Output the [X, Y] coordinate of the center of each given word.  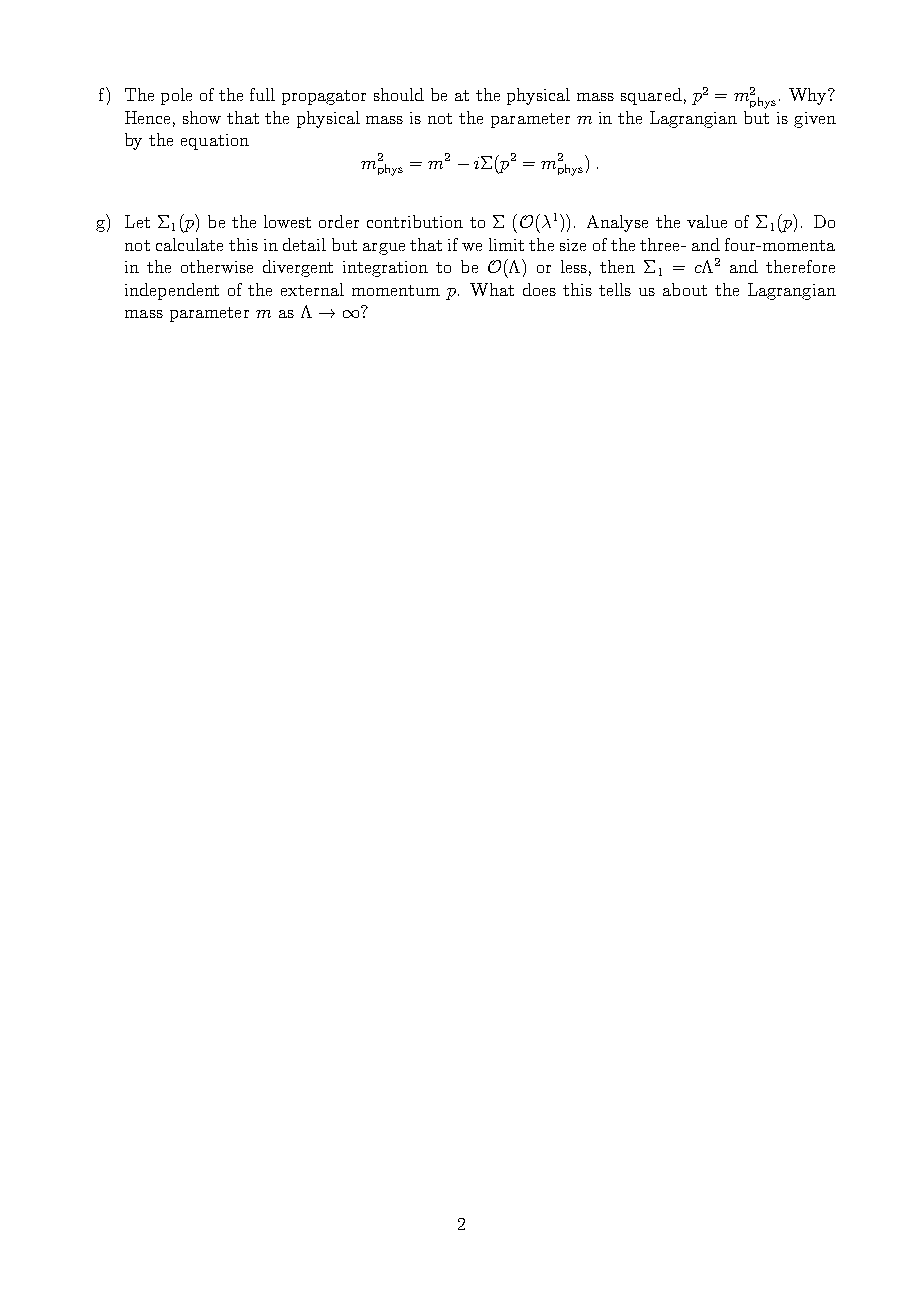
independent [172, 291]
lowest [287, 221]
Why [809, 96]
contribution [415, 221]
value [707, 221]
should [399, 94]
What [492, 289]
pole [176, 96]
